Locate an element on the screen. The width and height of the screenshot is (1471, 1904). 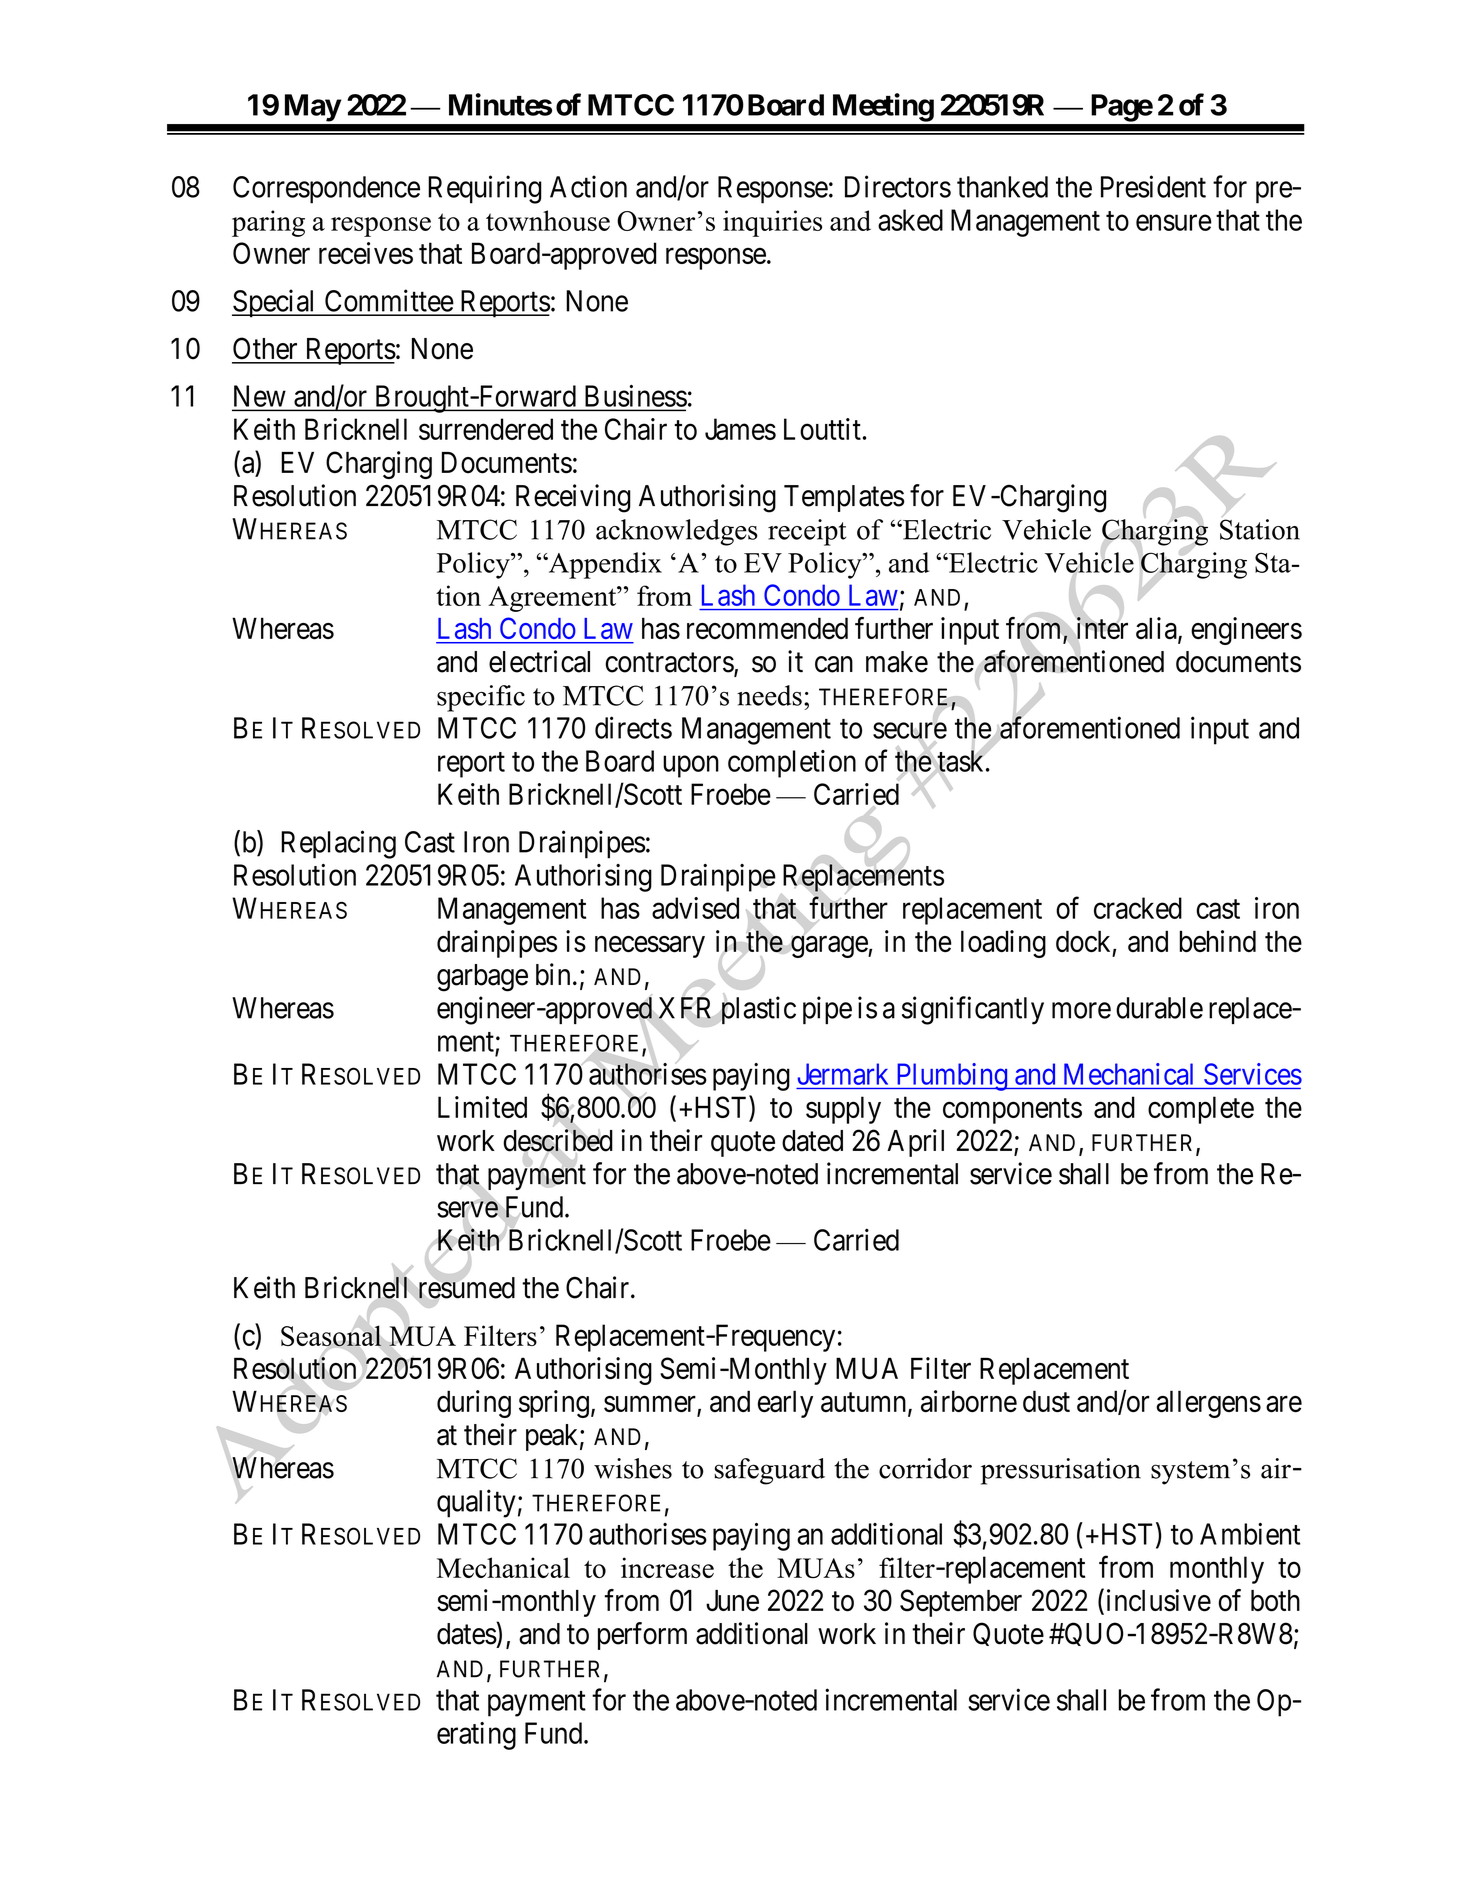
complete is located at coordinates (1201, 1110).
